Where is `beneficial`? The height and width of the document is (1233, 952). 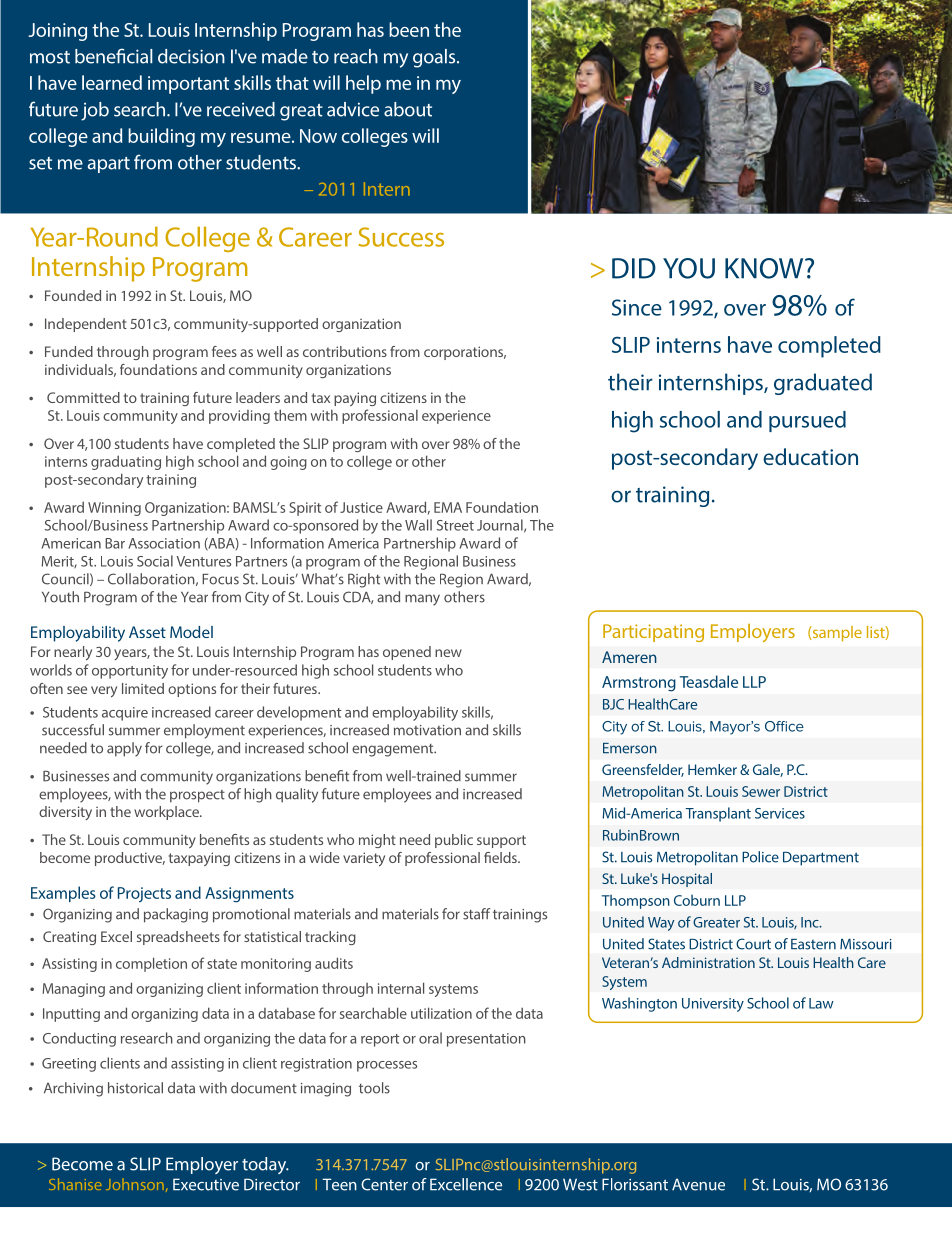
beneficial is located at coordinates (114, 56).
